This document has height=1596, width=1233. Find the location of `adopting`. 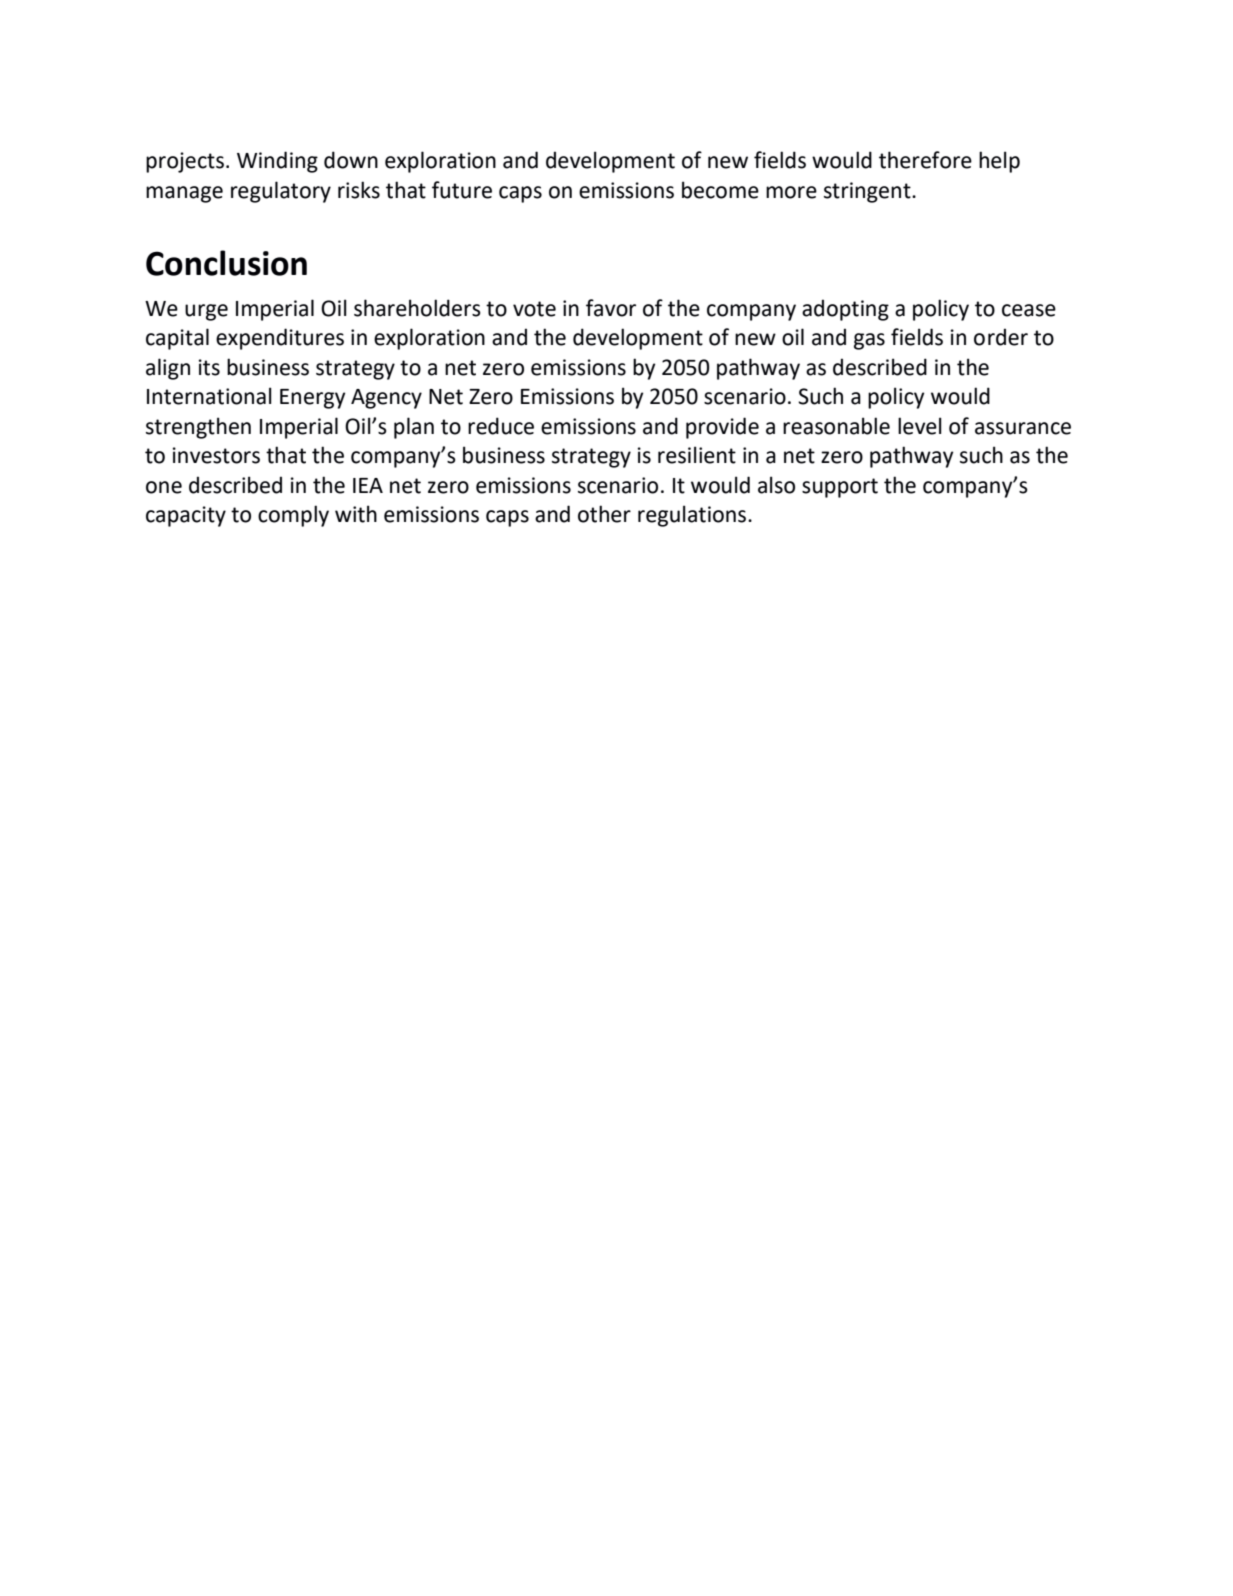

adopting is located at coordinates (845, 310).
